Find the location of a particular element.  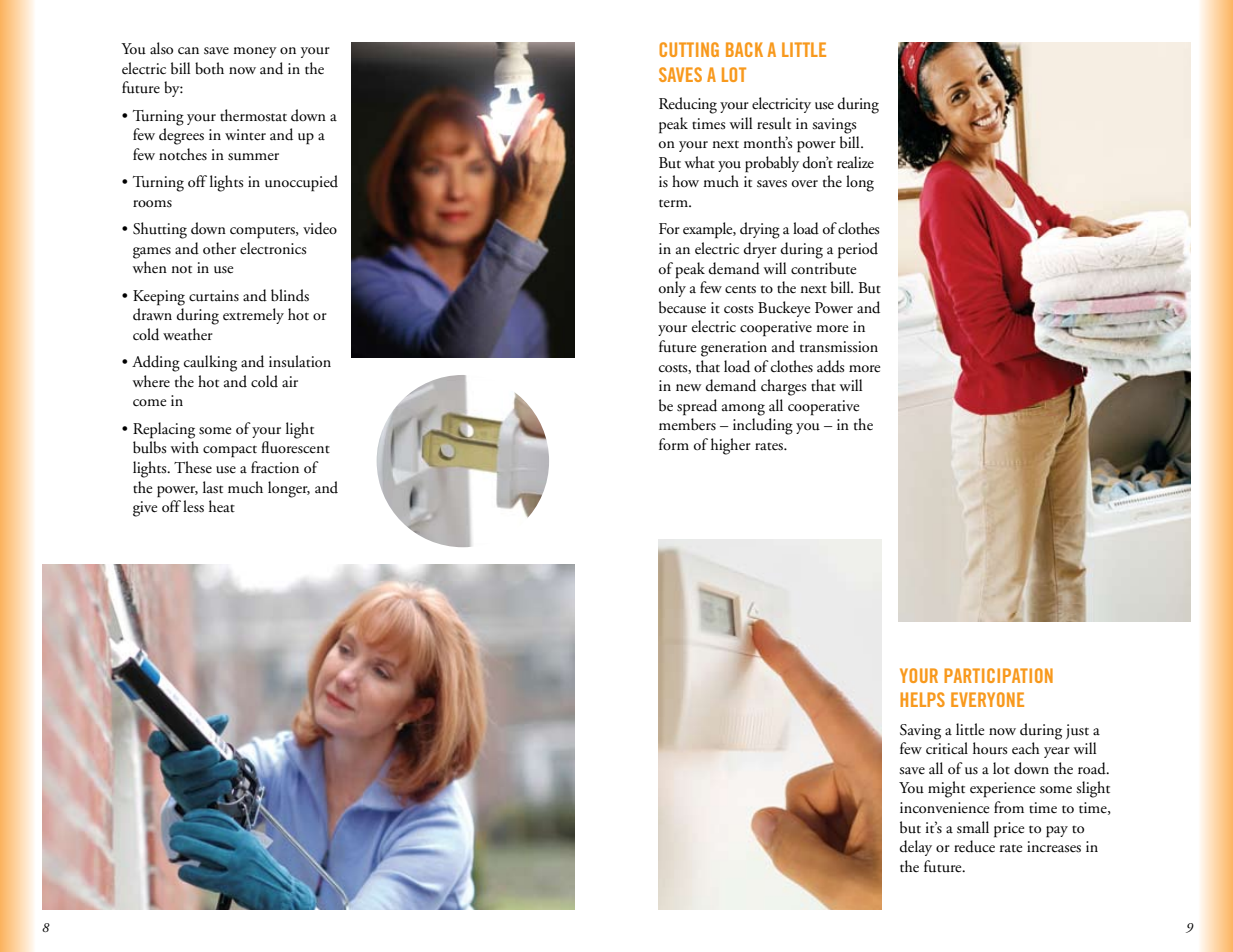

delay is located at coordinates (916, 848).
